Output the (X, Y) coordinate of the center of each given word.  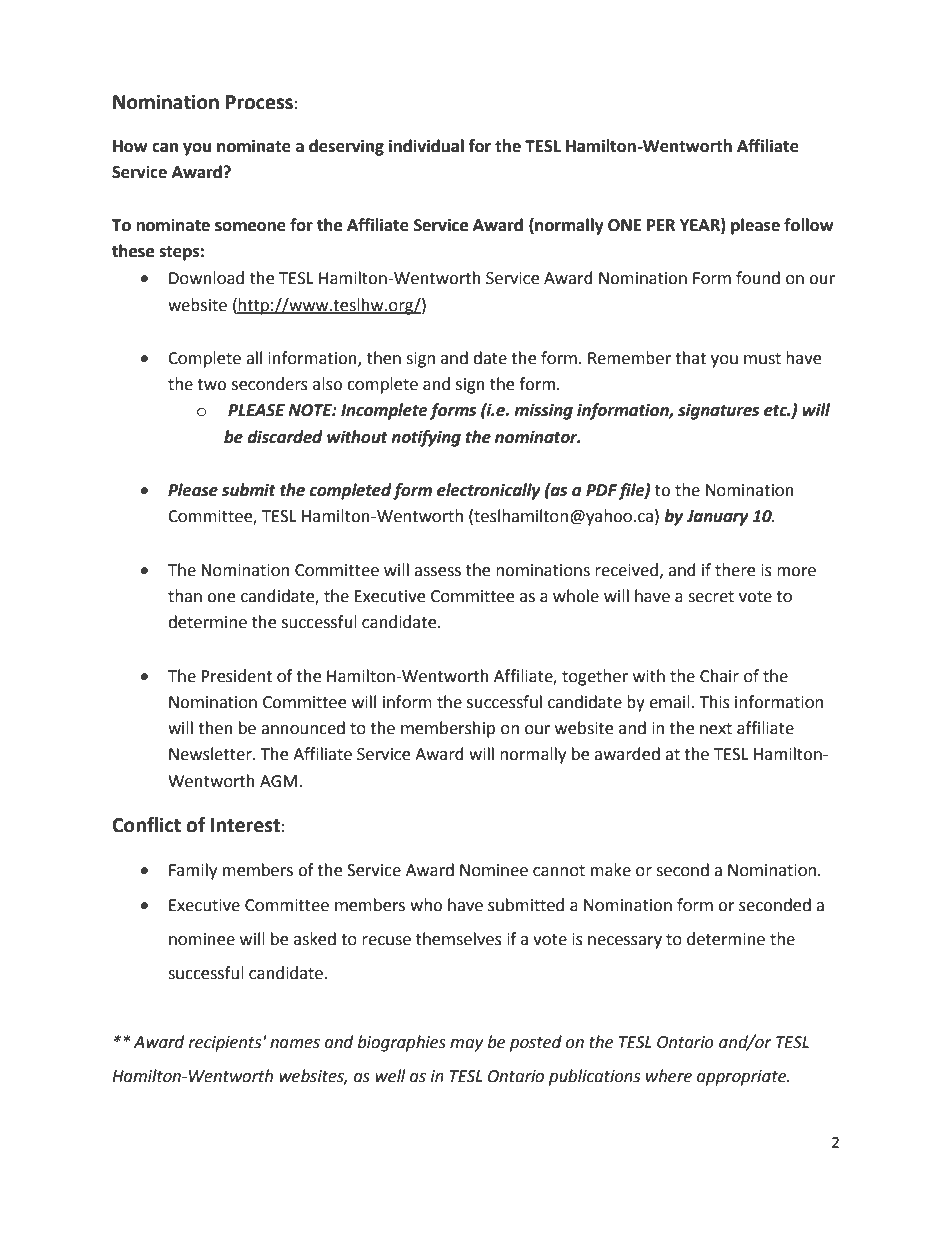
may (466, 1045)
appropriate (743, 1078)
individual (426, 146)
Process (259, 102)
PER (661, 225)
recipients (225, 1044)
